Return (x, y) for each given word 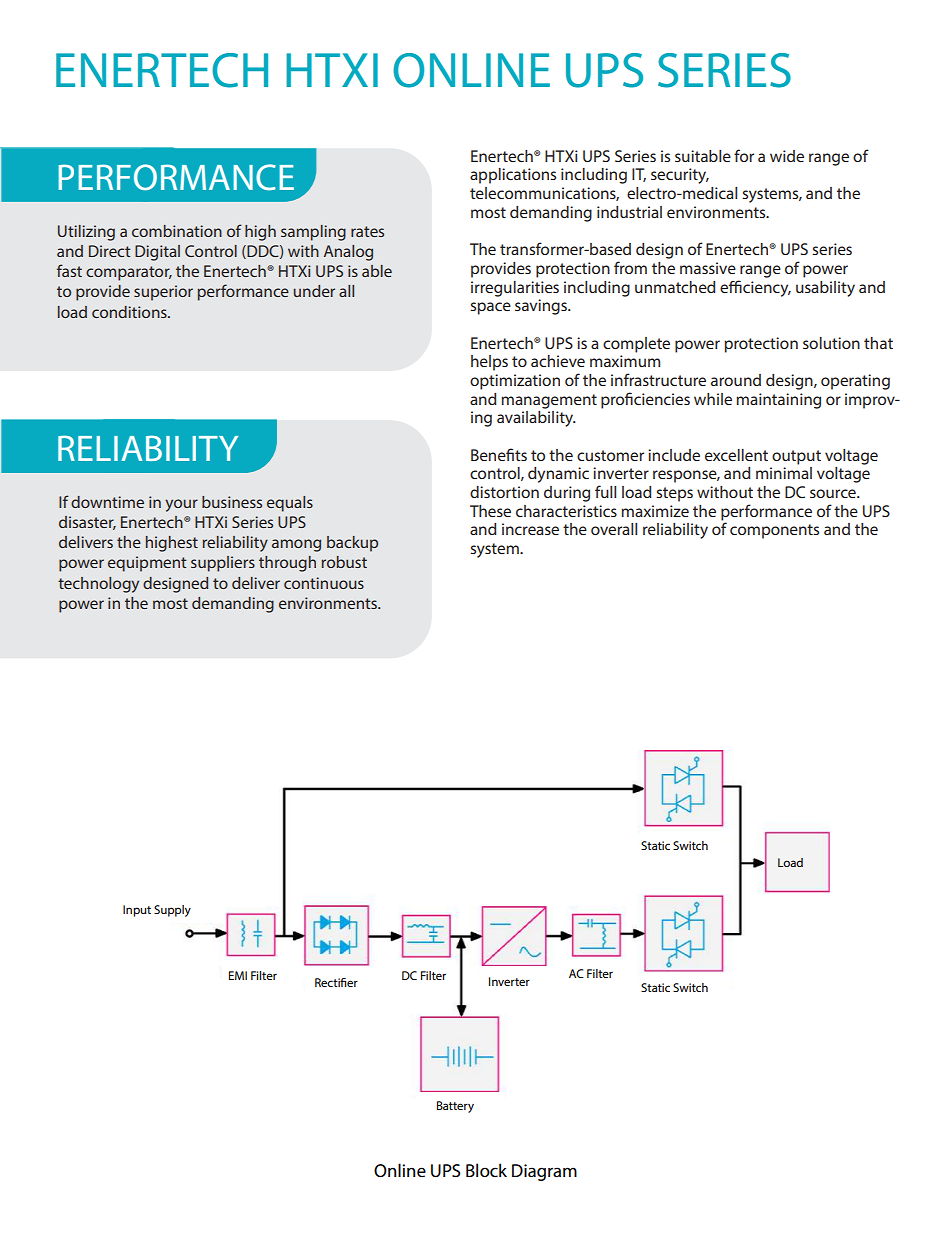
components (774, 531)
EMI (238, 975)
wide (787, 156)
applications (513, 176)
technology (98, 585)
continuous (324, 583)
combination (177, 231)
